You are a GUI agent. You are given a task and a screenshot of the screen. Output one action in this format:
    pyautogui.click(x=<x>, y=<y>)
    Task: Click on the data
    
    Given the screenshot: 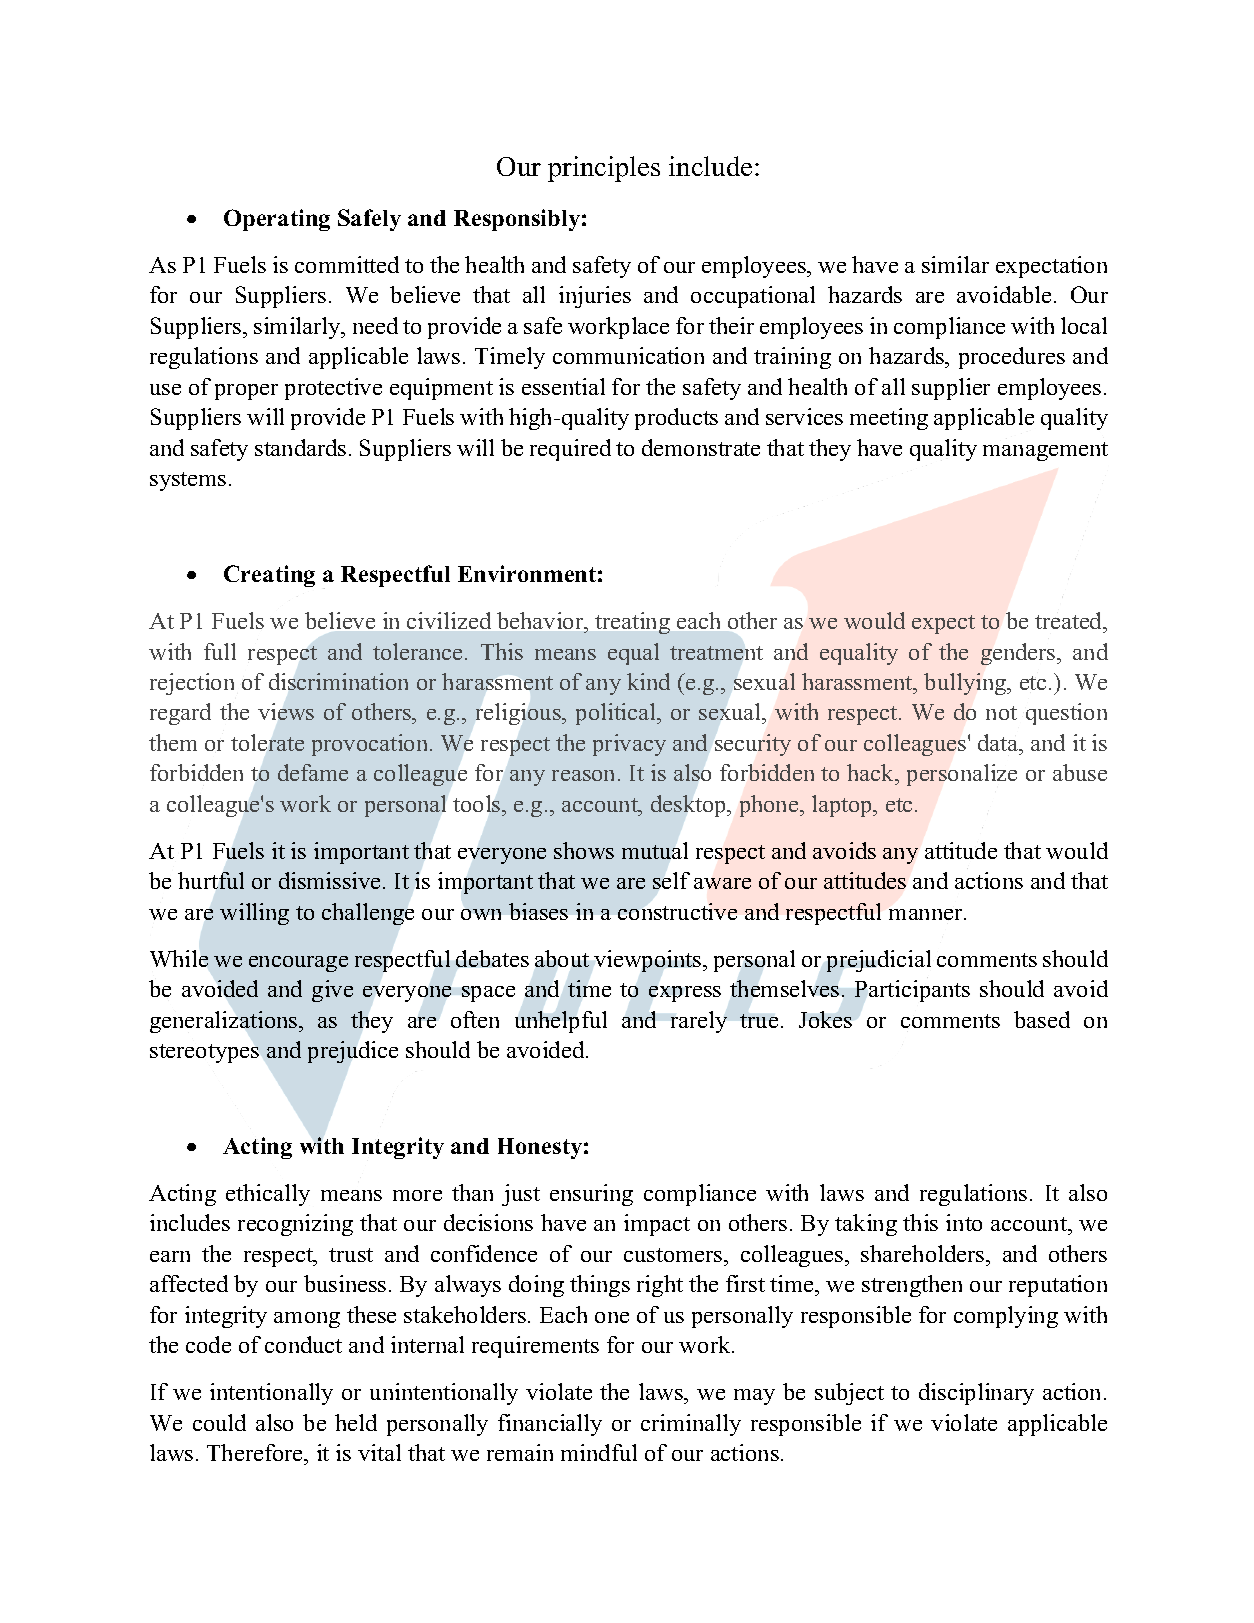 What is the action you would take?
    pyautogui.click(x=999, y=742)
